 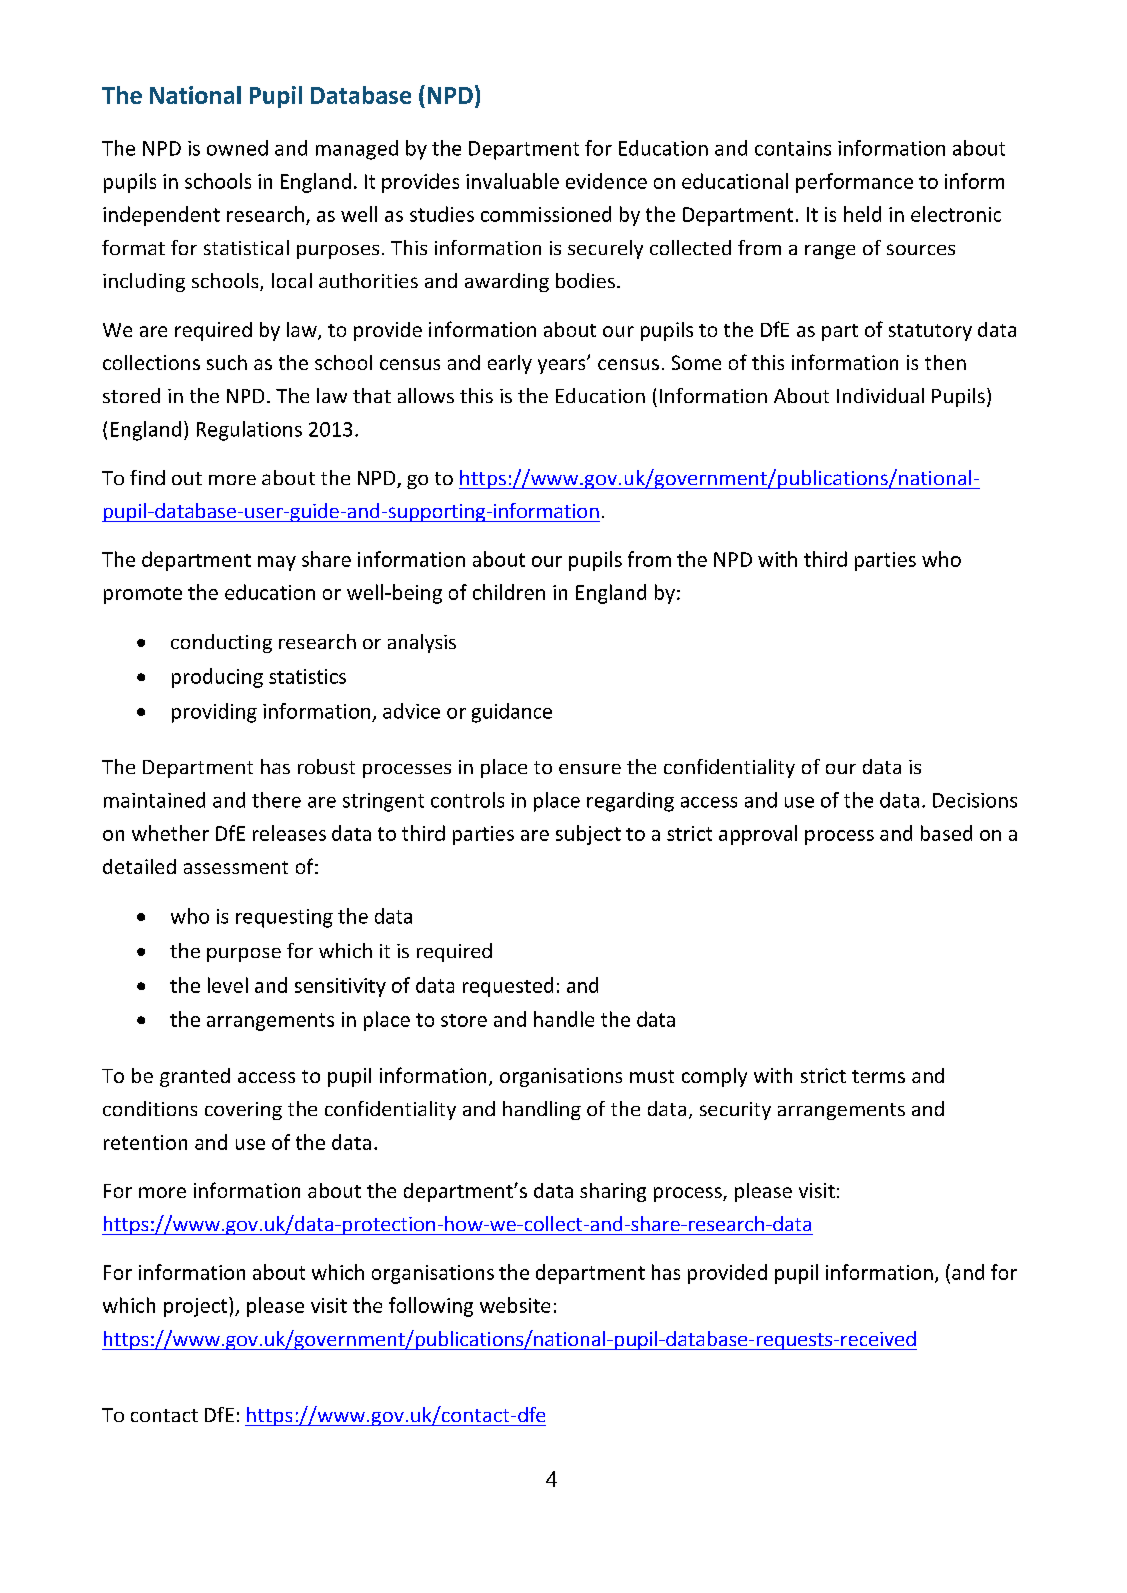 I want to click on level, so click(x=228, y=985).
